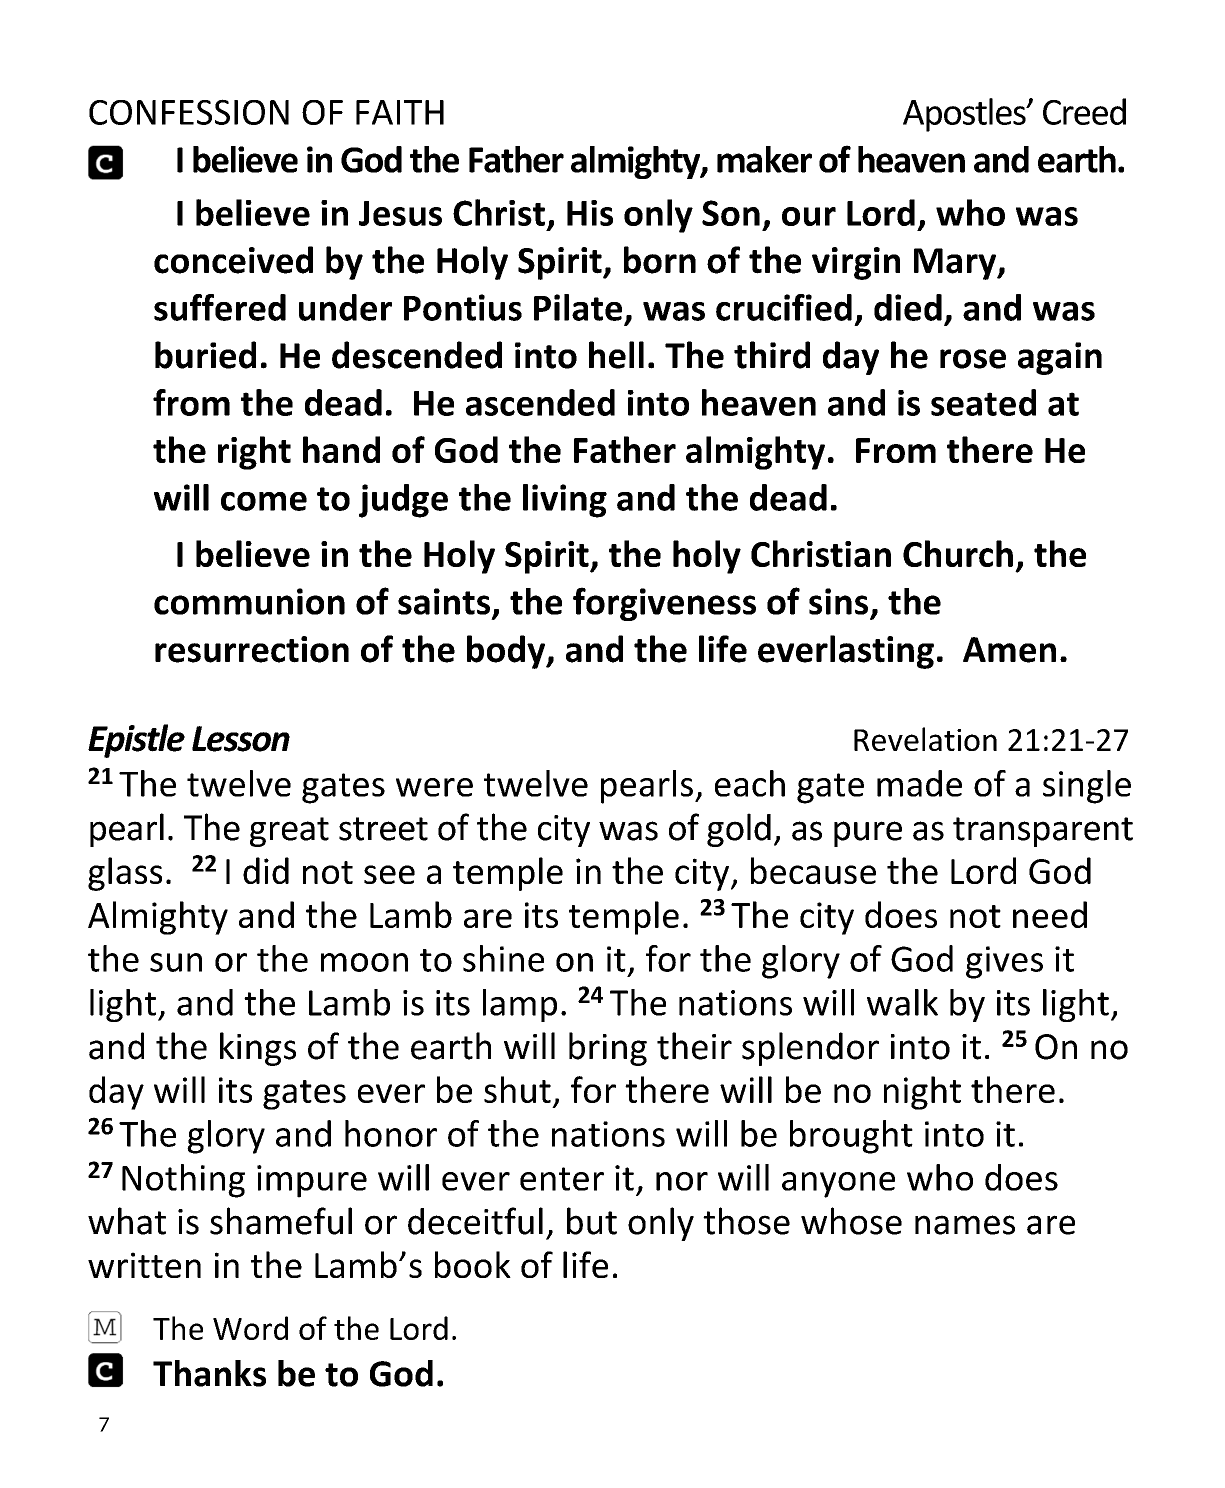 The height and width of the screenshot is (1488, 1225). Describe the element at coordinates (750, 783) in the screenshot. I see `each` at that location.
